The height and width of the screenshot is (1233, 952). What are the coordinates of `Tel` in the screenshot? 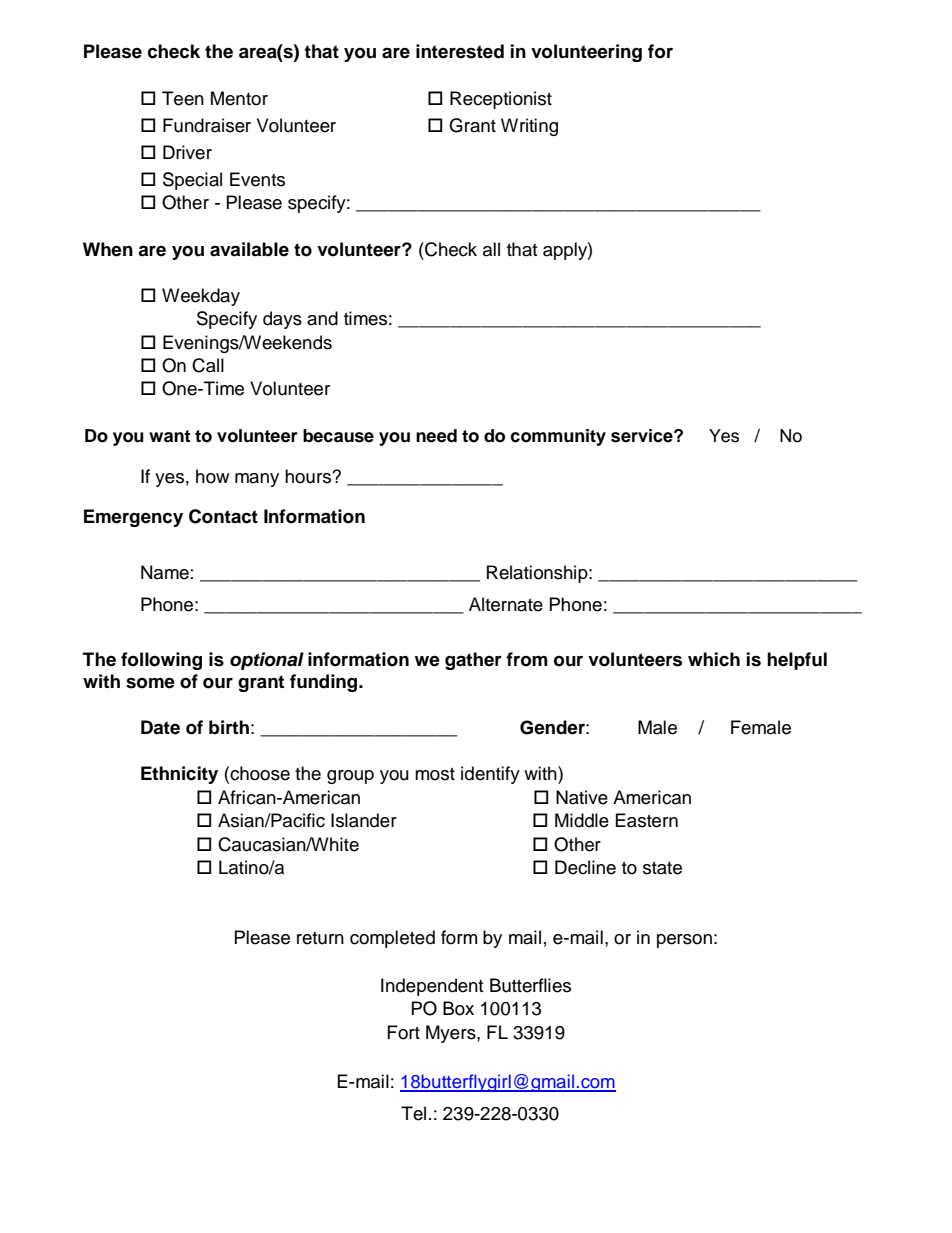 It's located at (413, 1113).
